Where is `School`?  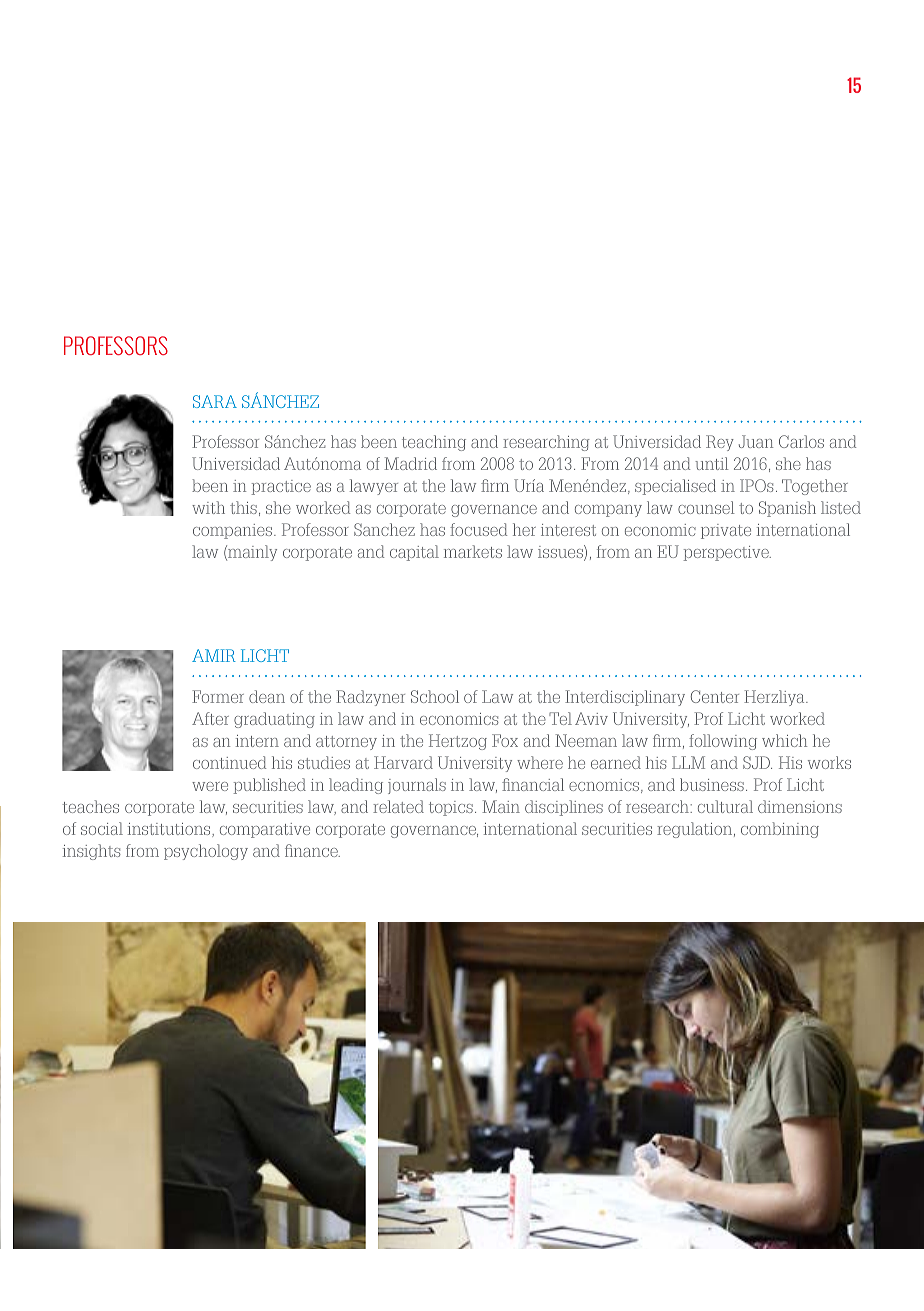 School is located at coordinates (435, 696).
